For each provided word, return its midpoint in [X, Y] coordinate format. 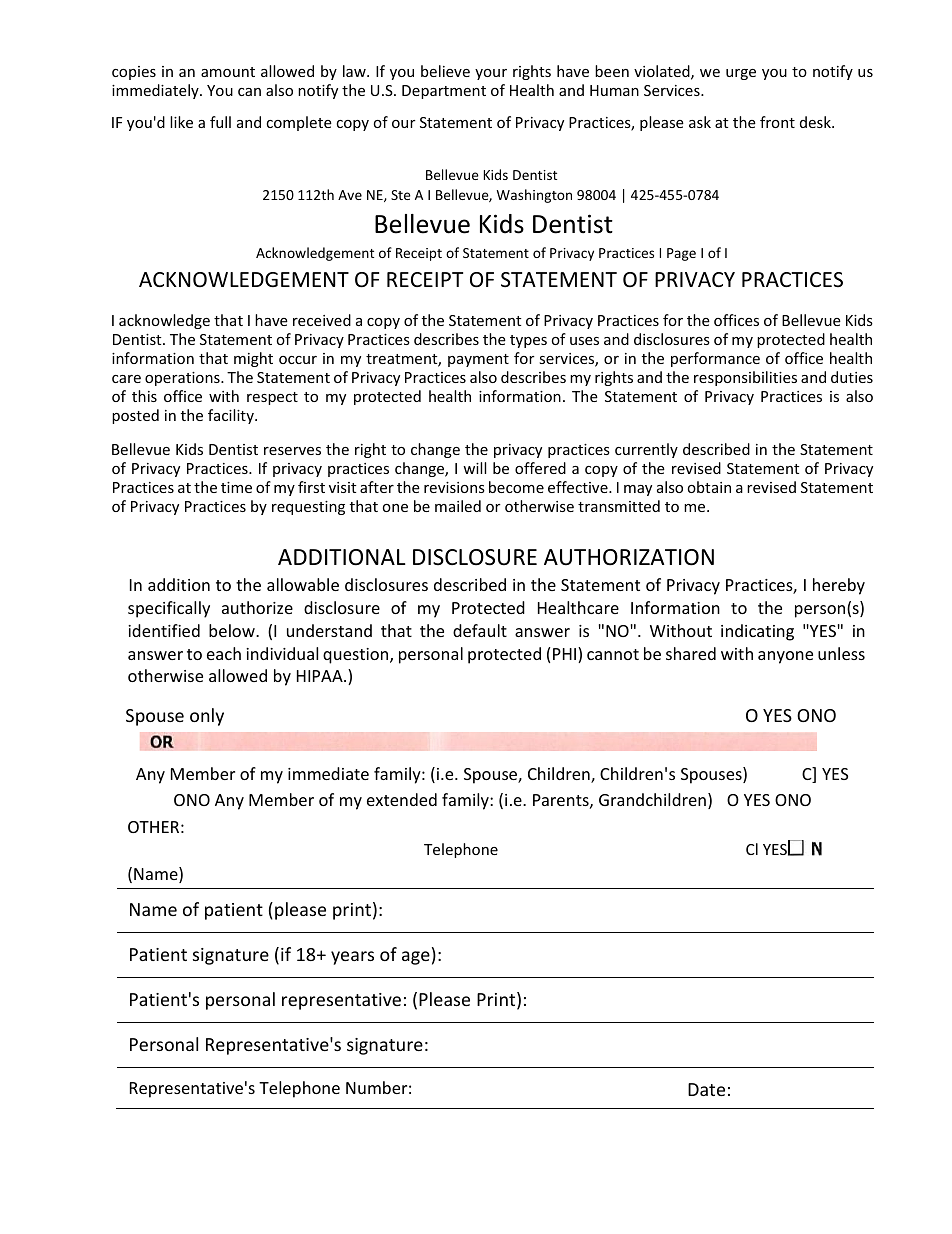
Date [706, 1089]
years [352, 958]
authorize [257, 607]
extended [402, 799]
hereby [839, 586]
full [220, 122]
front [777, 122]
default [480, 630]
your [491, 74]
